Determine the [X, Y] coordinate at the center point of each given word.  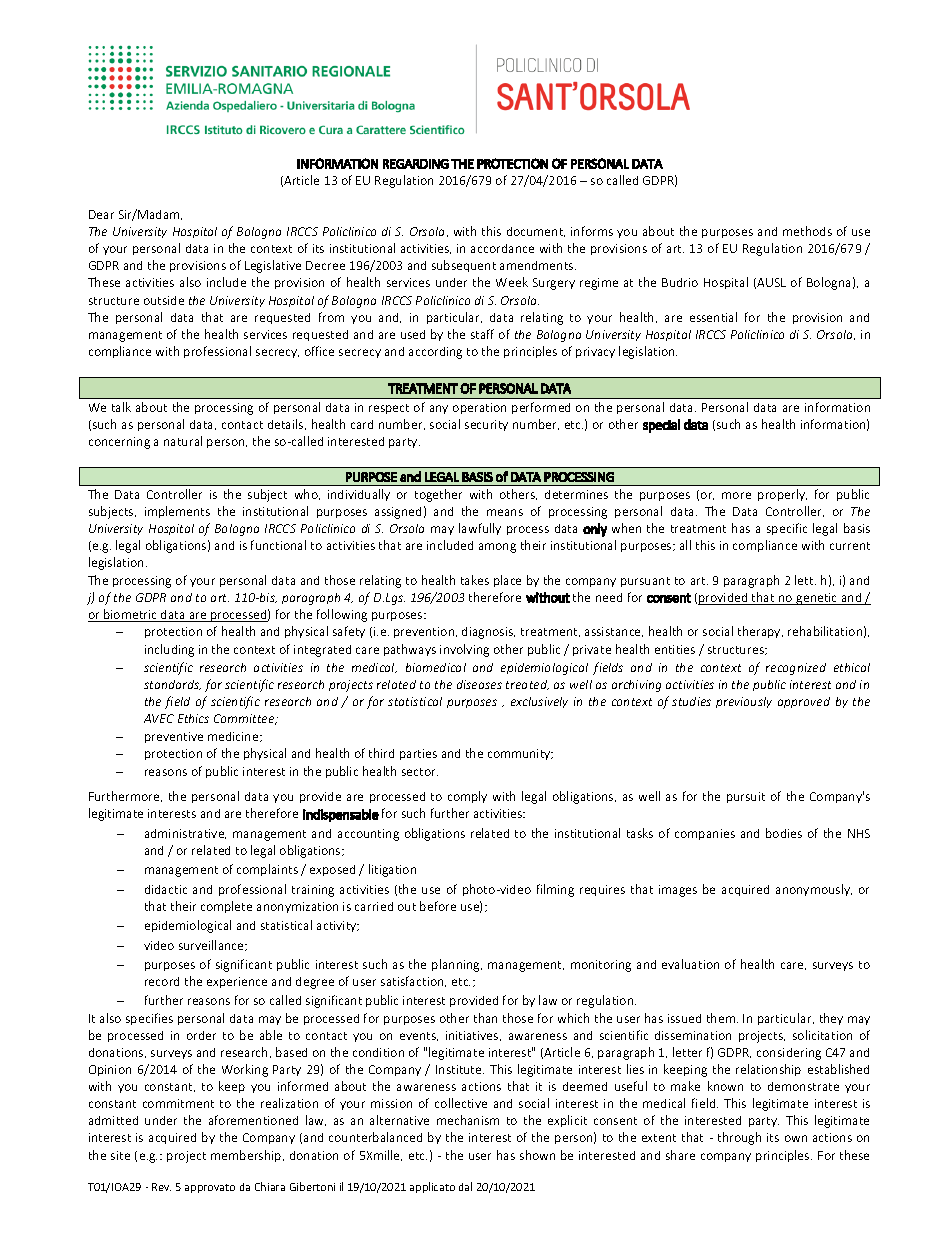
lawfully [480, 529]
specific [787, 529]
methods [807, 231]
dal [465, 1186]
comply [467, 797]
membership [247, 1156]
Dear [101, 214]
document [536, 232]
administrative [185, 834]
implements [177, 512]
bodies [784, 833]
